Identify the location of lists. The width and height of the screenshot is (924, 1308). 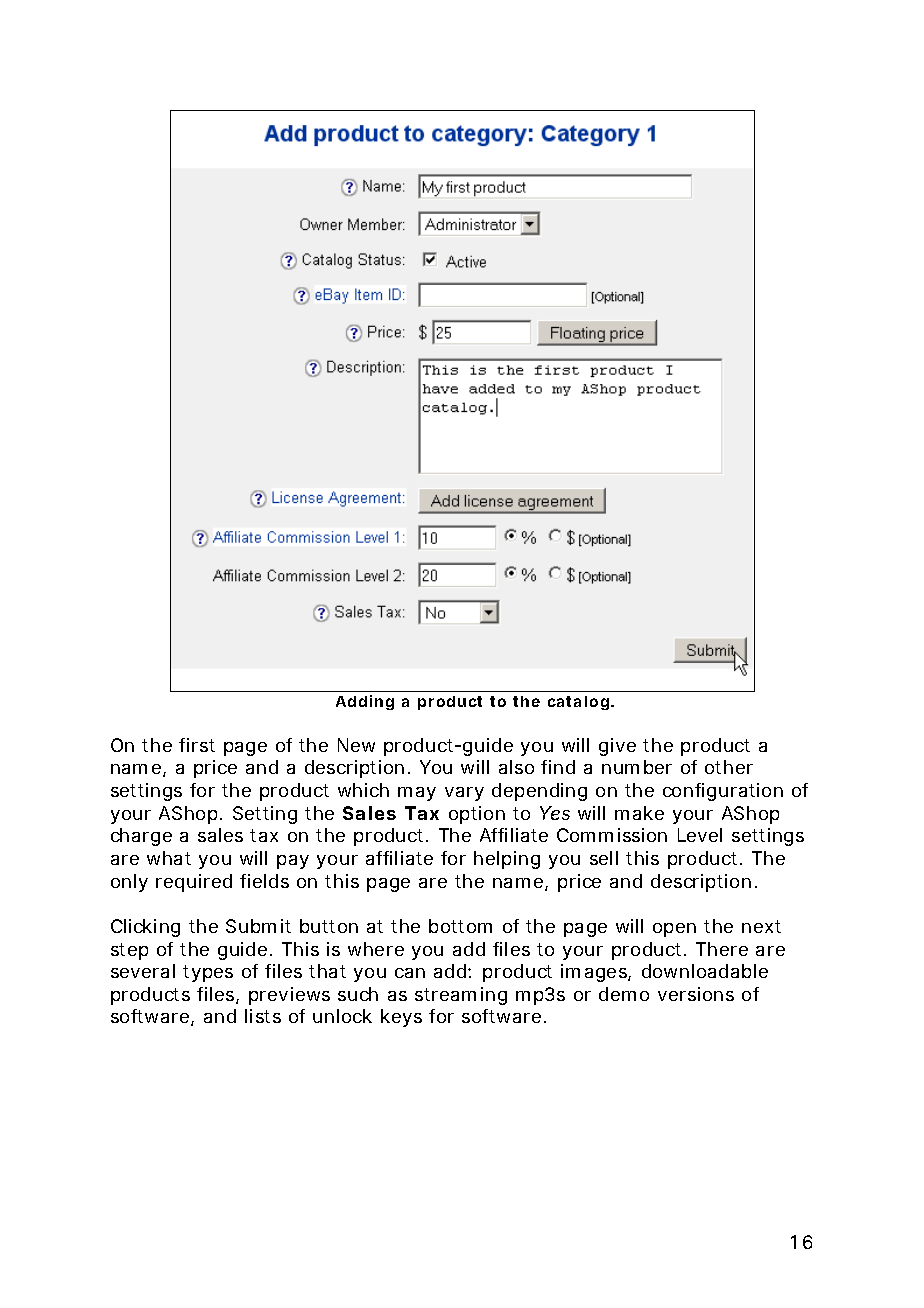
(263, 1016).
